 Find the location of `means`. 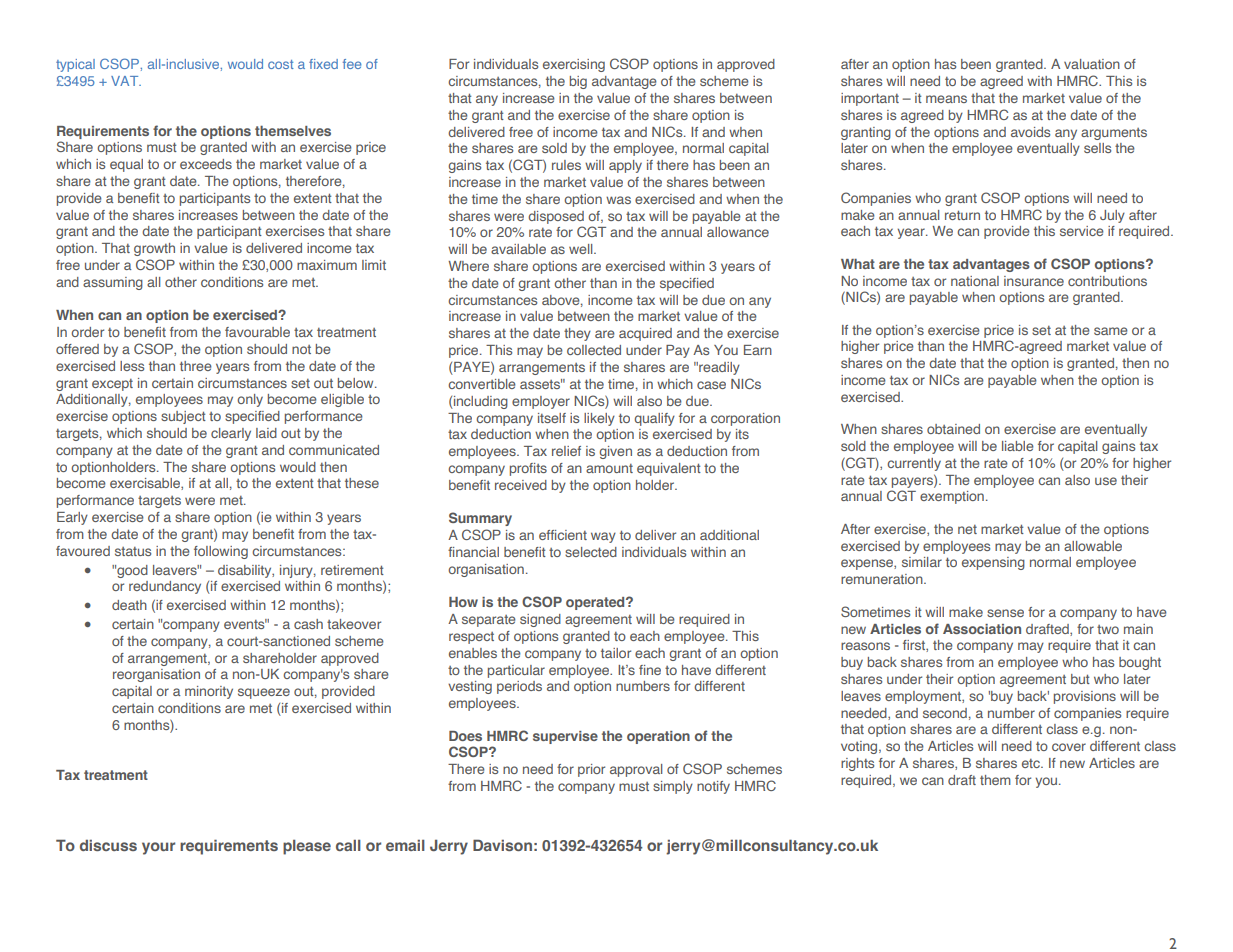

means is located at coordinates (946, 99).
